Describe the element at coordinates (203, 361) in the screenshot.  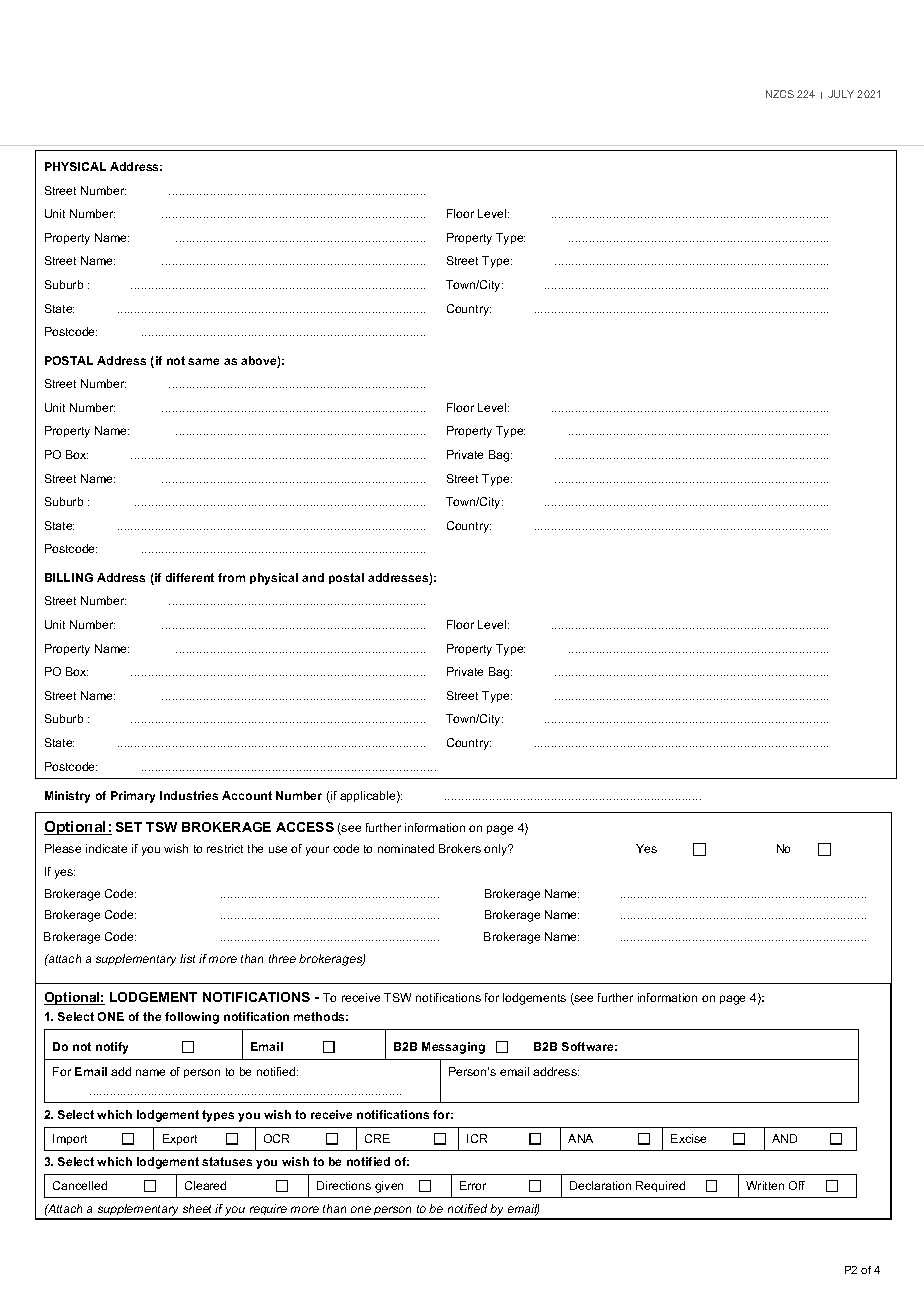
I see `same` at that location.
